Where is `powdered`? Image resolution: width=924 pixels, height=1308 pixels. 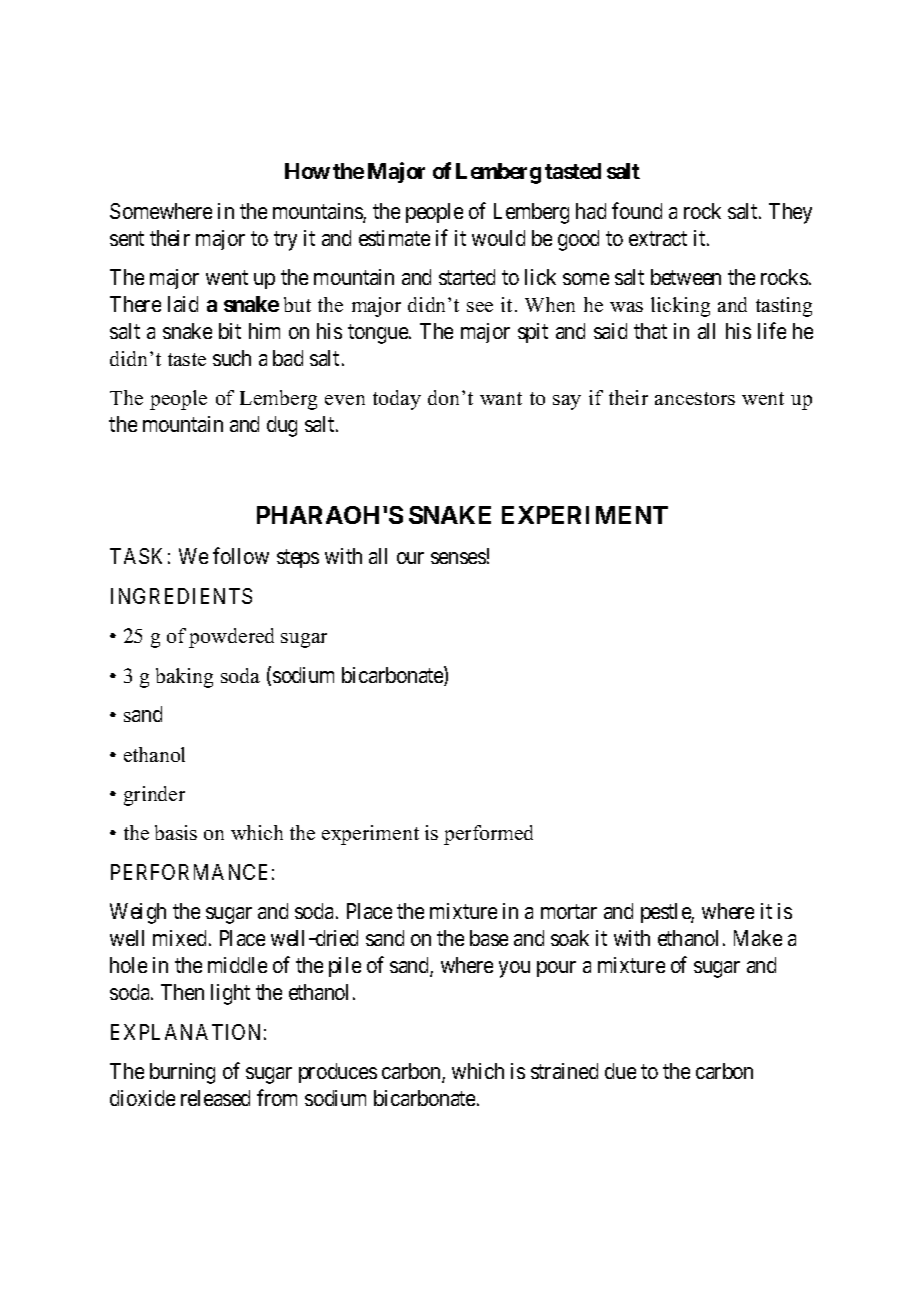 powdered is located at coordinates (231, 638).
